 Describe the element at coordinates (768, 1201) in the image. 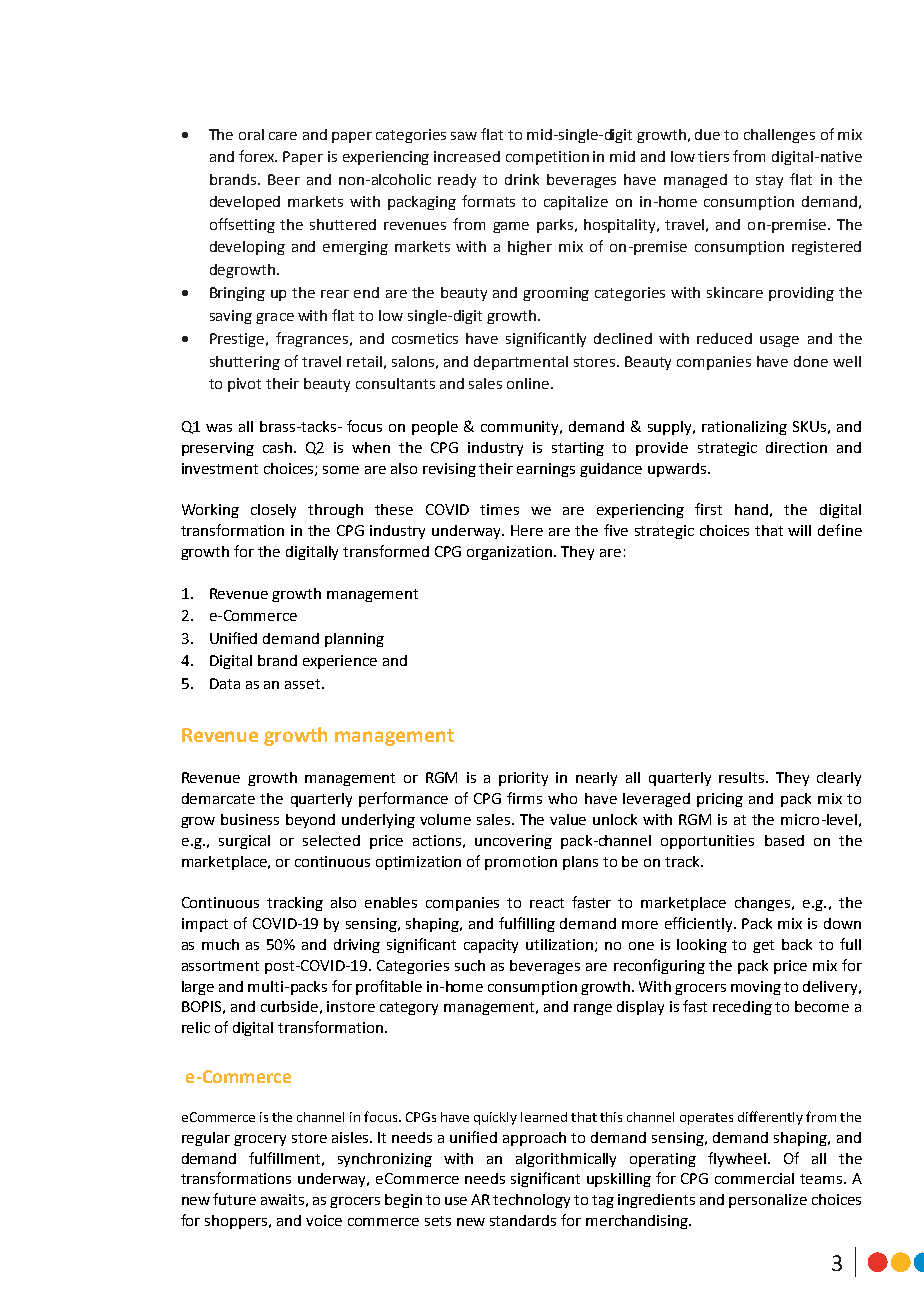

I see `personalize` at that location.
